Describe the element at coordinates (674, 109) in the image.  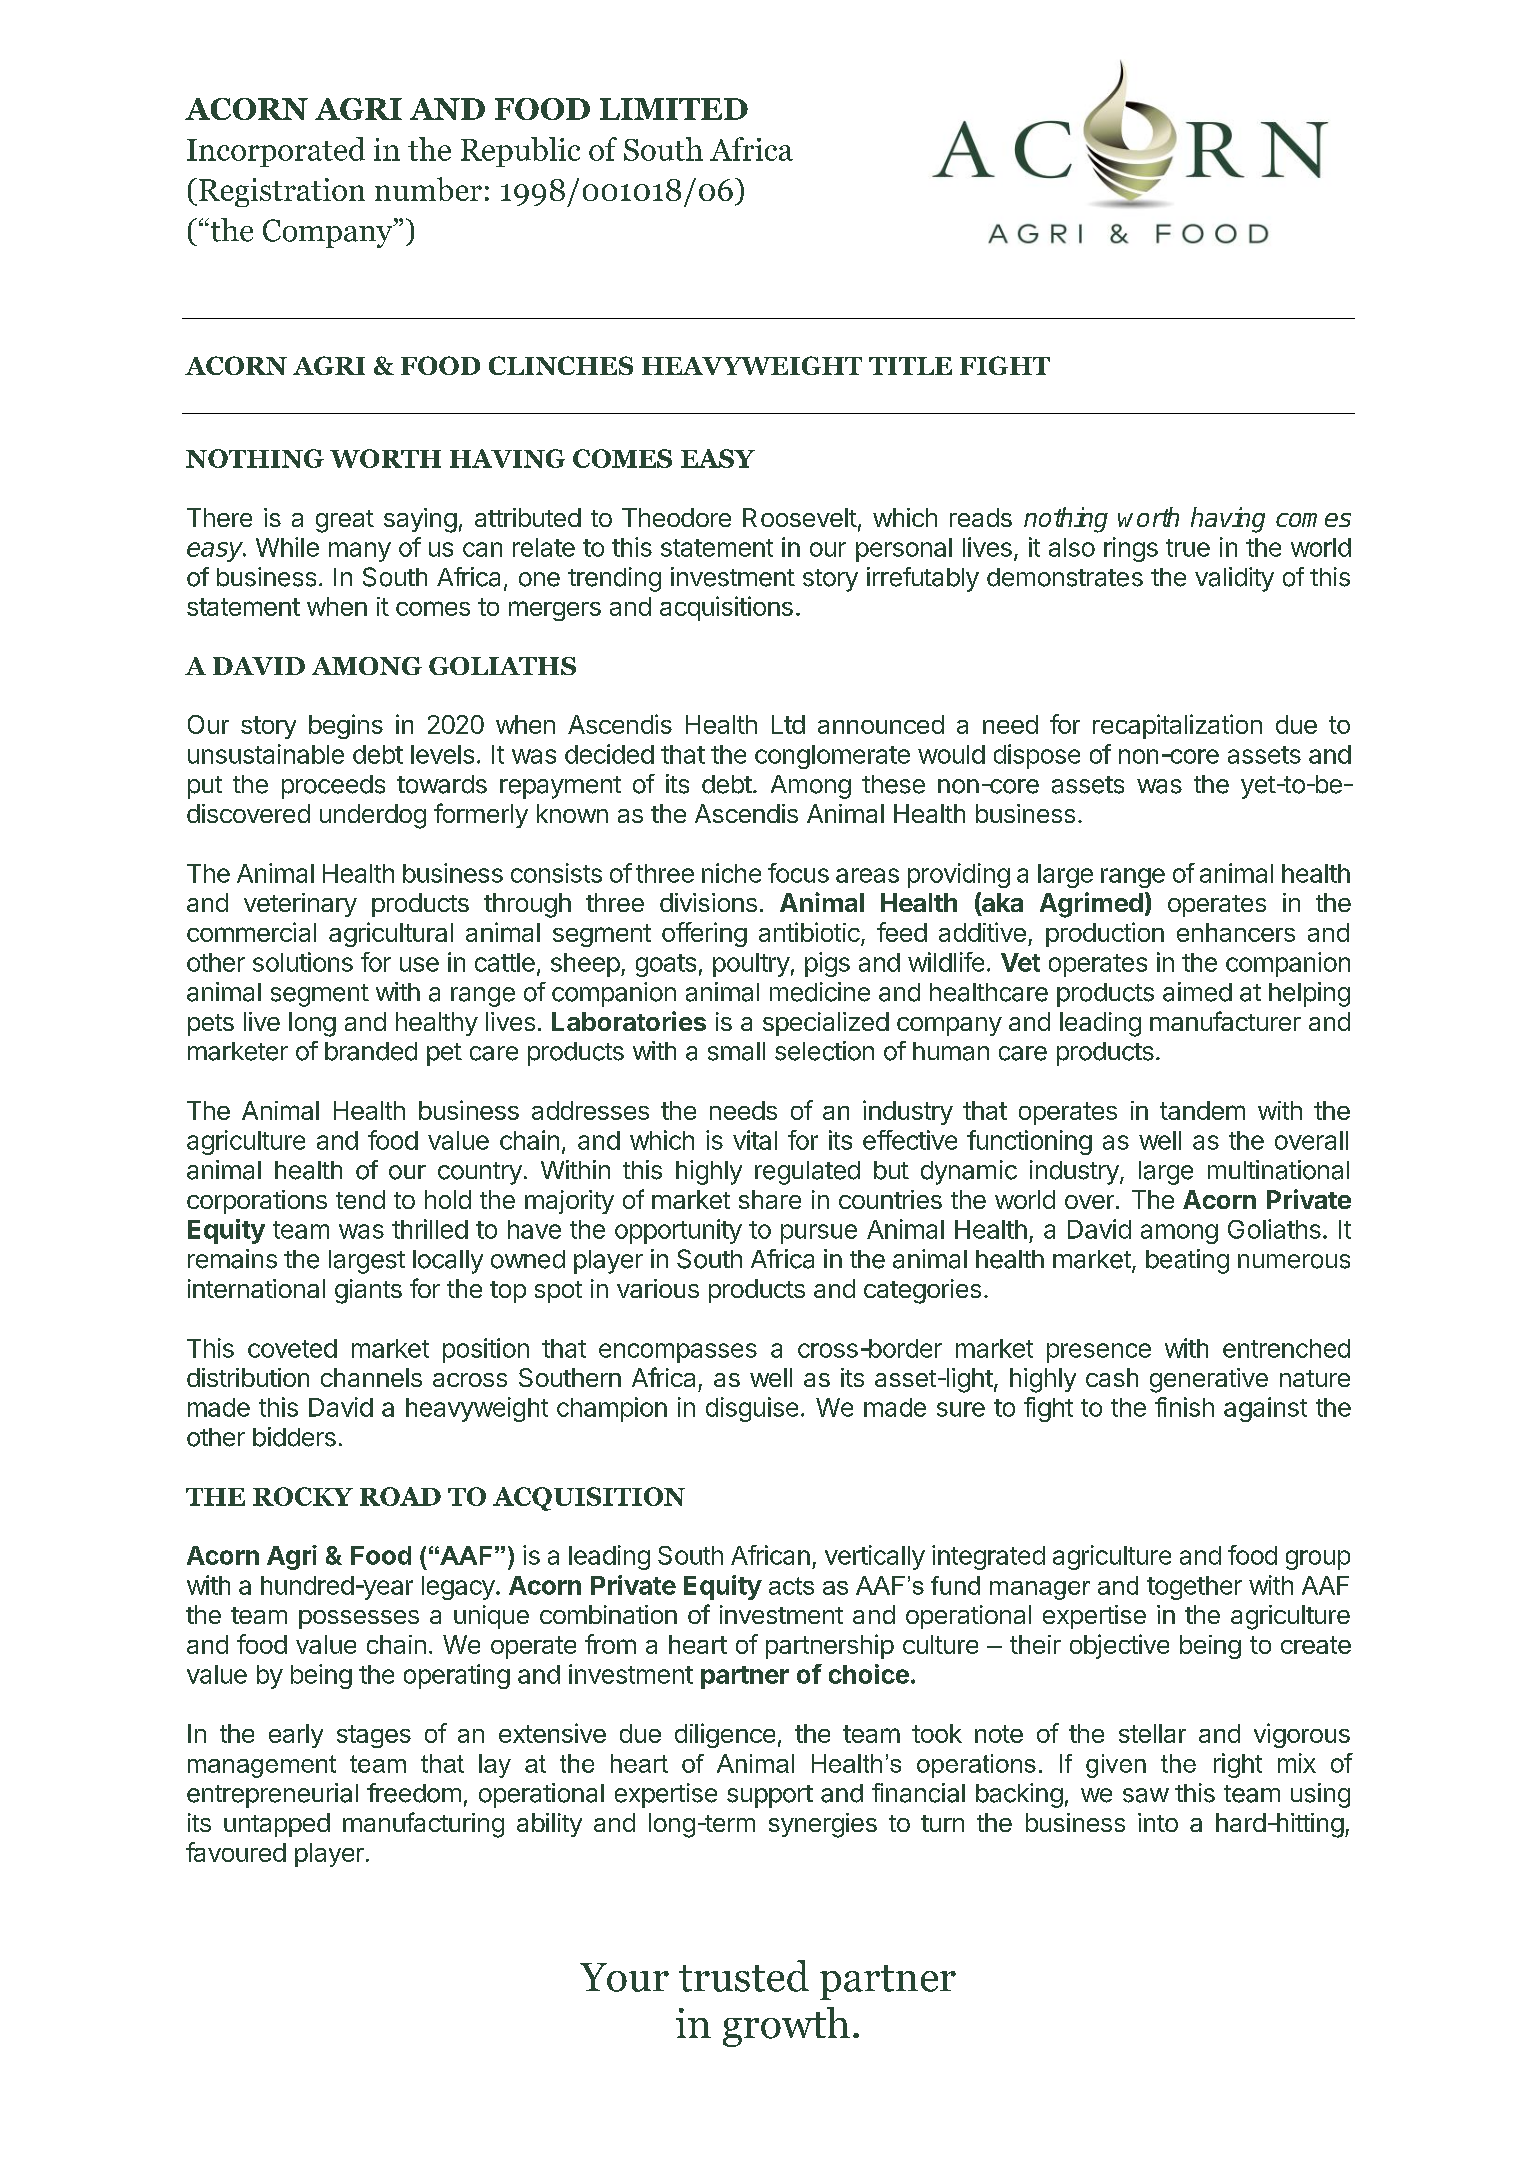
I see `LIMITED` at that location.
